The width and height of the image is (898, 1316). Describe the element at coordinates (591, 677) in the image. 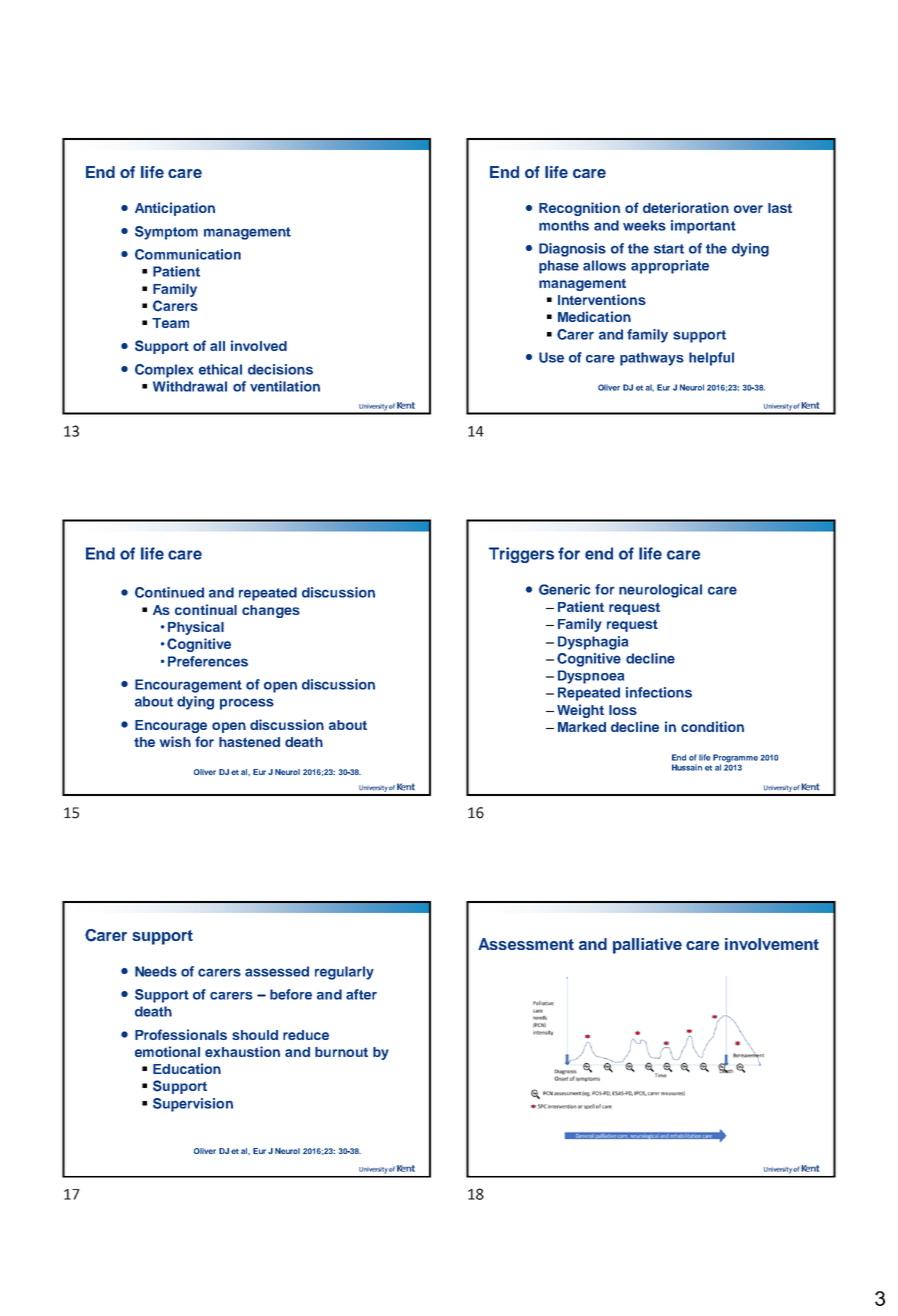

I see `Dyspnoea` at that location.
